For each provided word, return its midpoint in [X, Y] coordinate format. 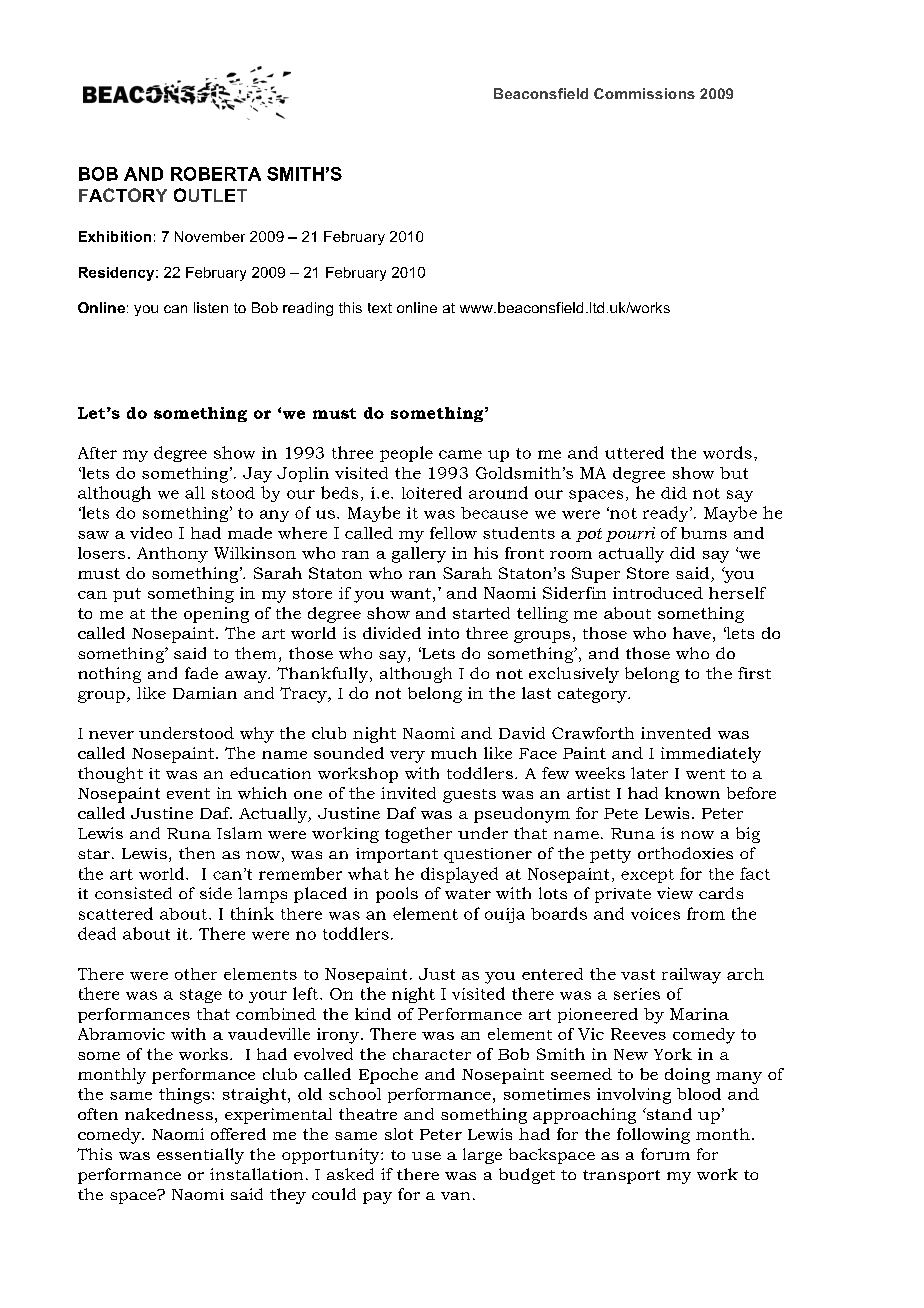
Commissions [644, 93]
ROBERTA [216, 174]
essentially [200, 1156]
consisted [133, 893]
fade [201, 673]
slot [399, 1134]
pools [397, 895]
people [406, 454]
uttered [634, 452]
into [443, 633]
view [675, 893]
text [380, 308]
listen [211, 307]
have [692, 633]
